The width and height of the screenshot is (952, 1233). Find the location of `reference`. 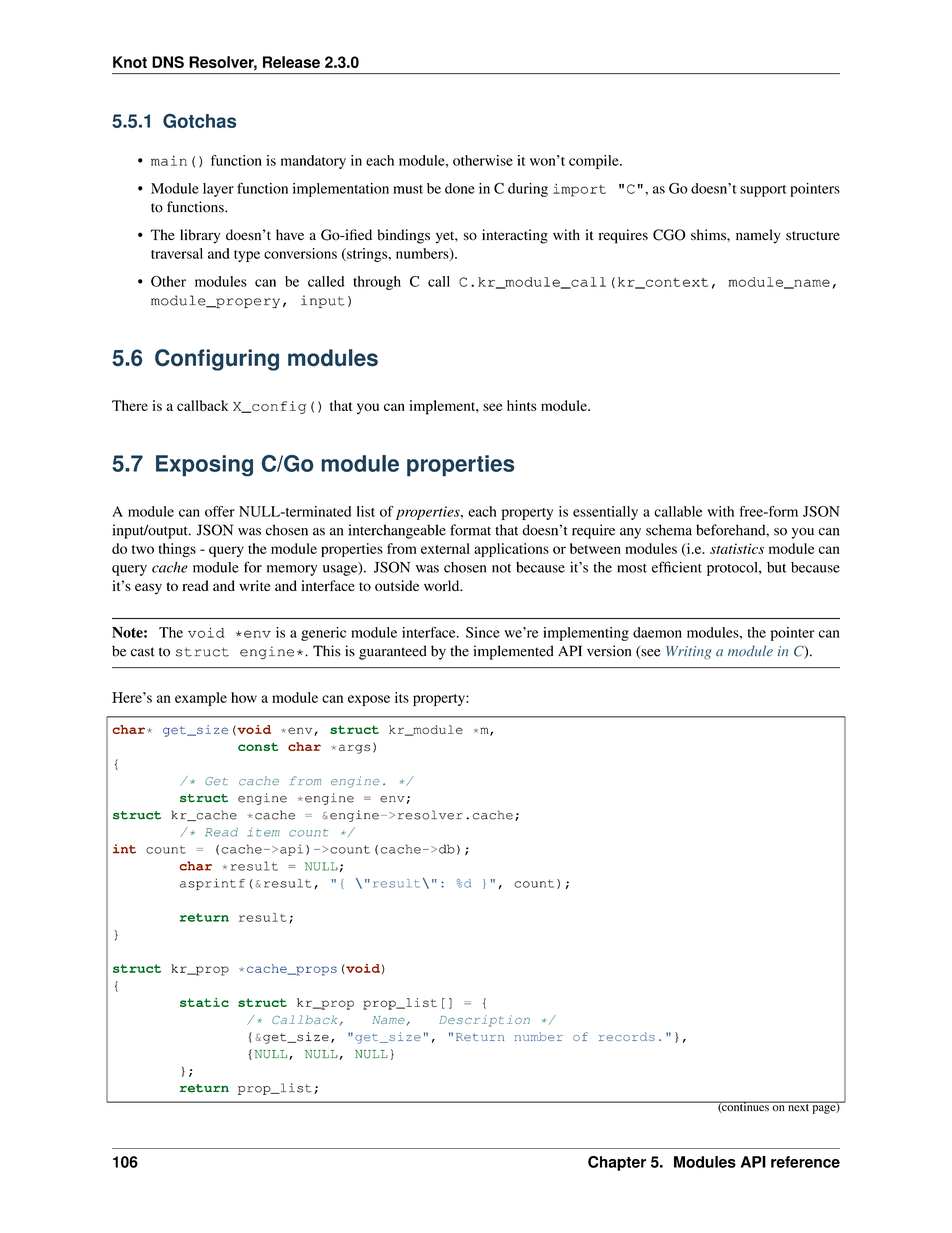

reference is located at coordinates (805, 1162).
